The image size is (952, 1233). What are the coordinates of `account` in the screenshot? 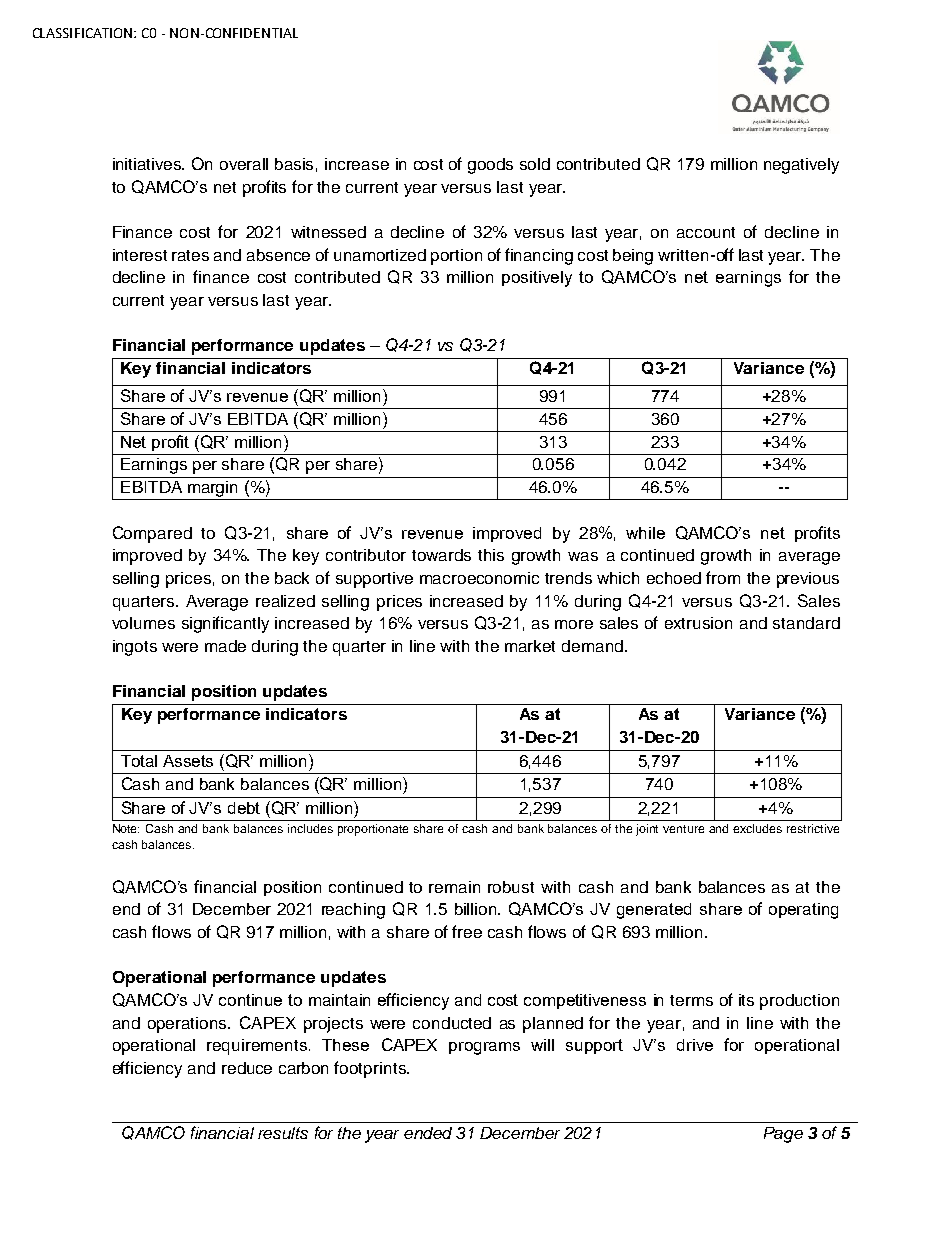 It's located at (706, 232).
